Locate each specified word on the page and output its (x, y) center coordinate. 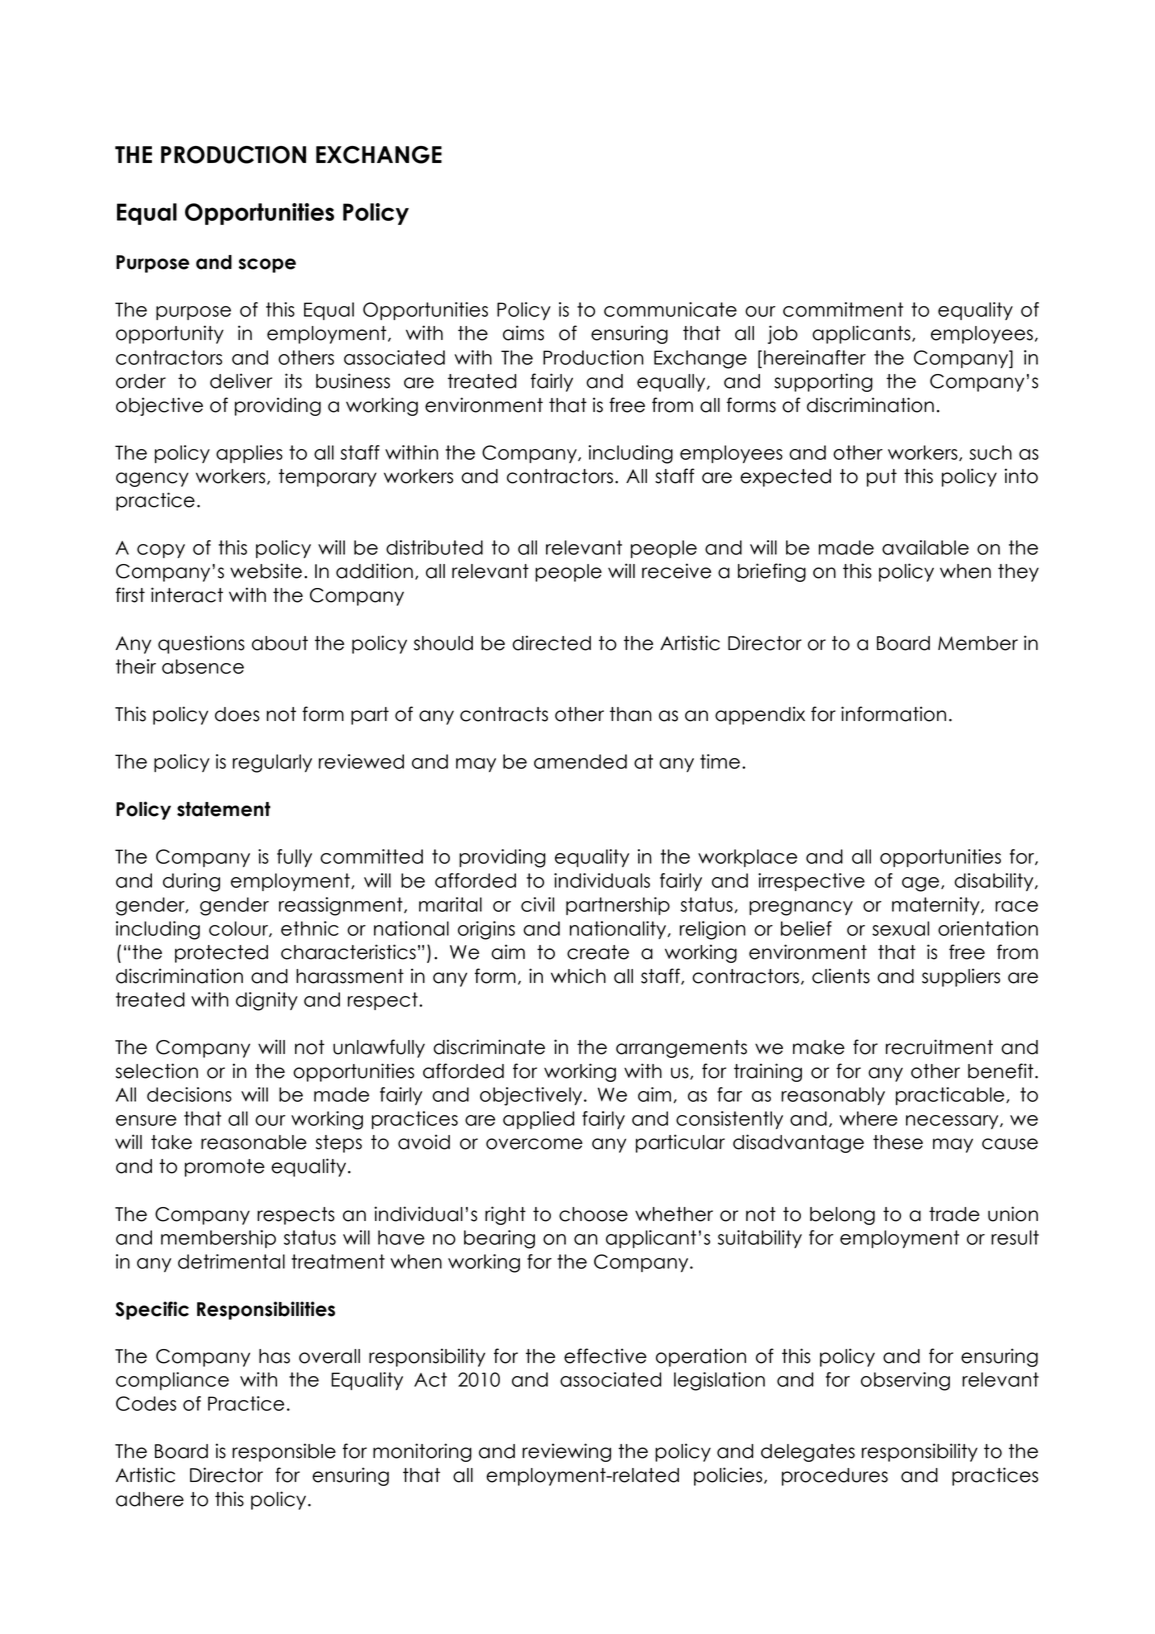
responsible (284, 1452)
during (191, 882)
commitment (843, 309)
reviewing (566, 1452)
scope (267, 265)
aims (523, 333)
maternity (937, 906)
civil (537, 904)
